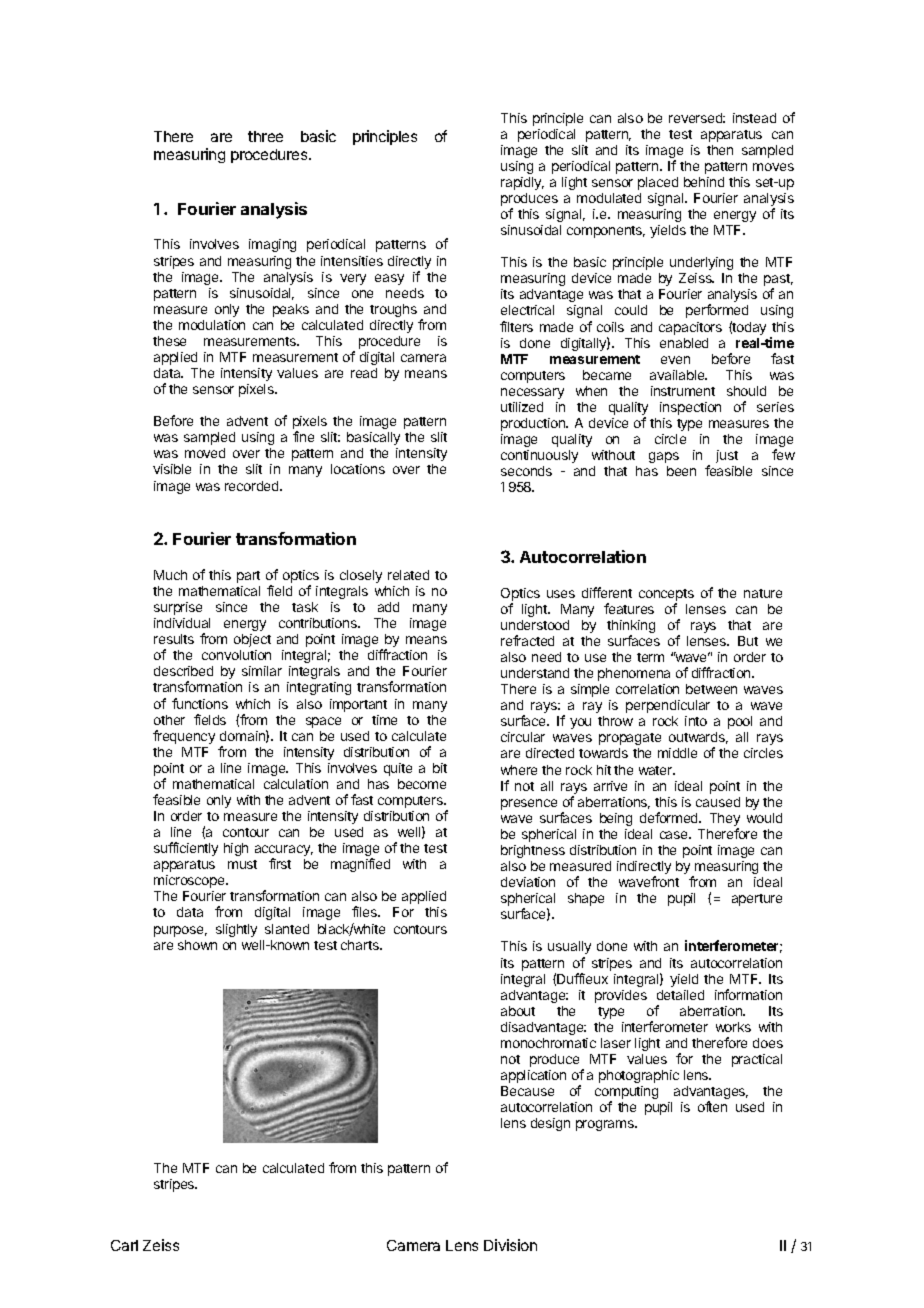  Describe the element at coordinates (535, 673) in the page. I see `understand` at that location.
